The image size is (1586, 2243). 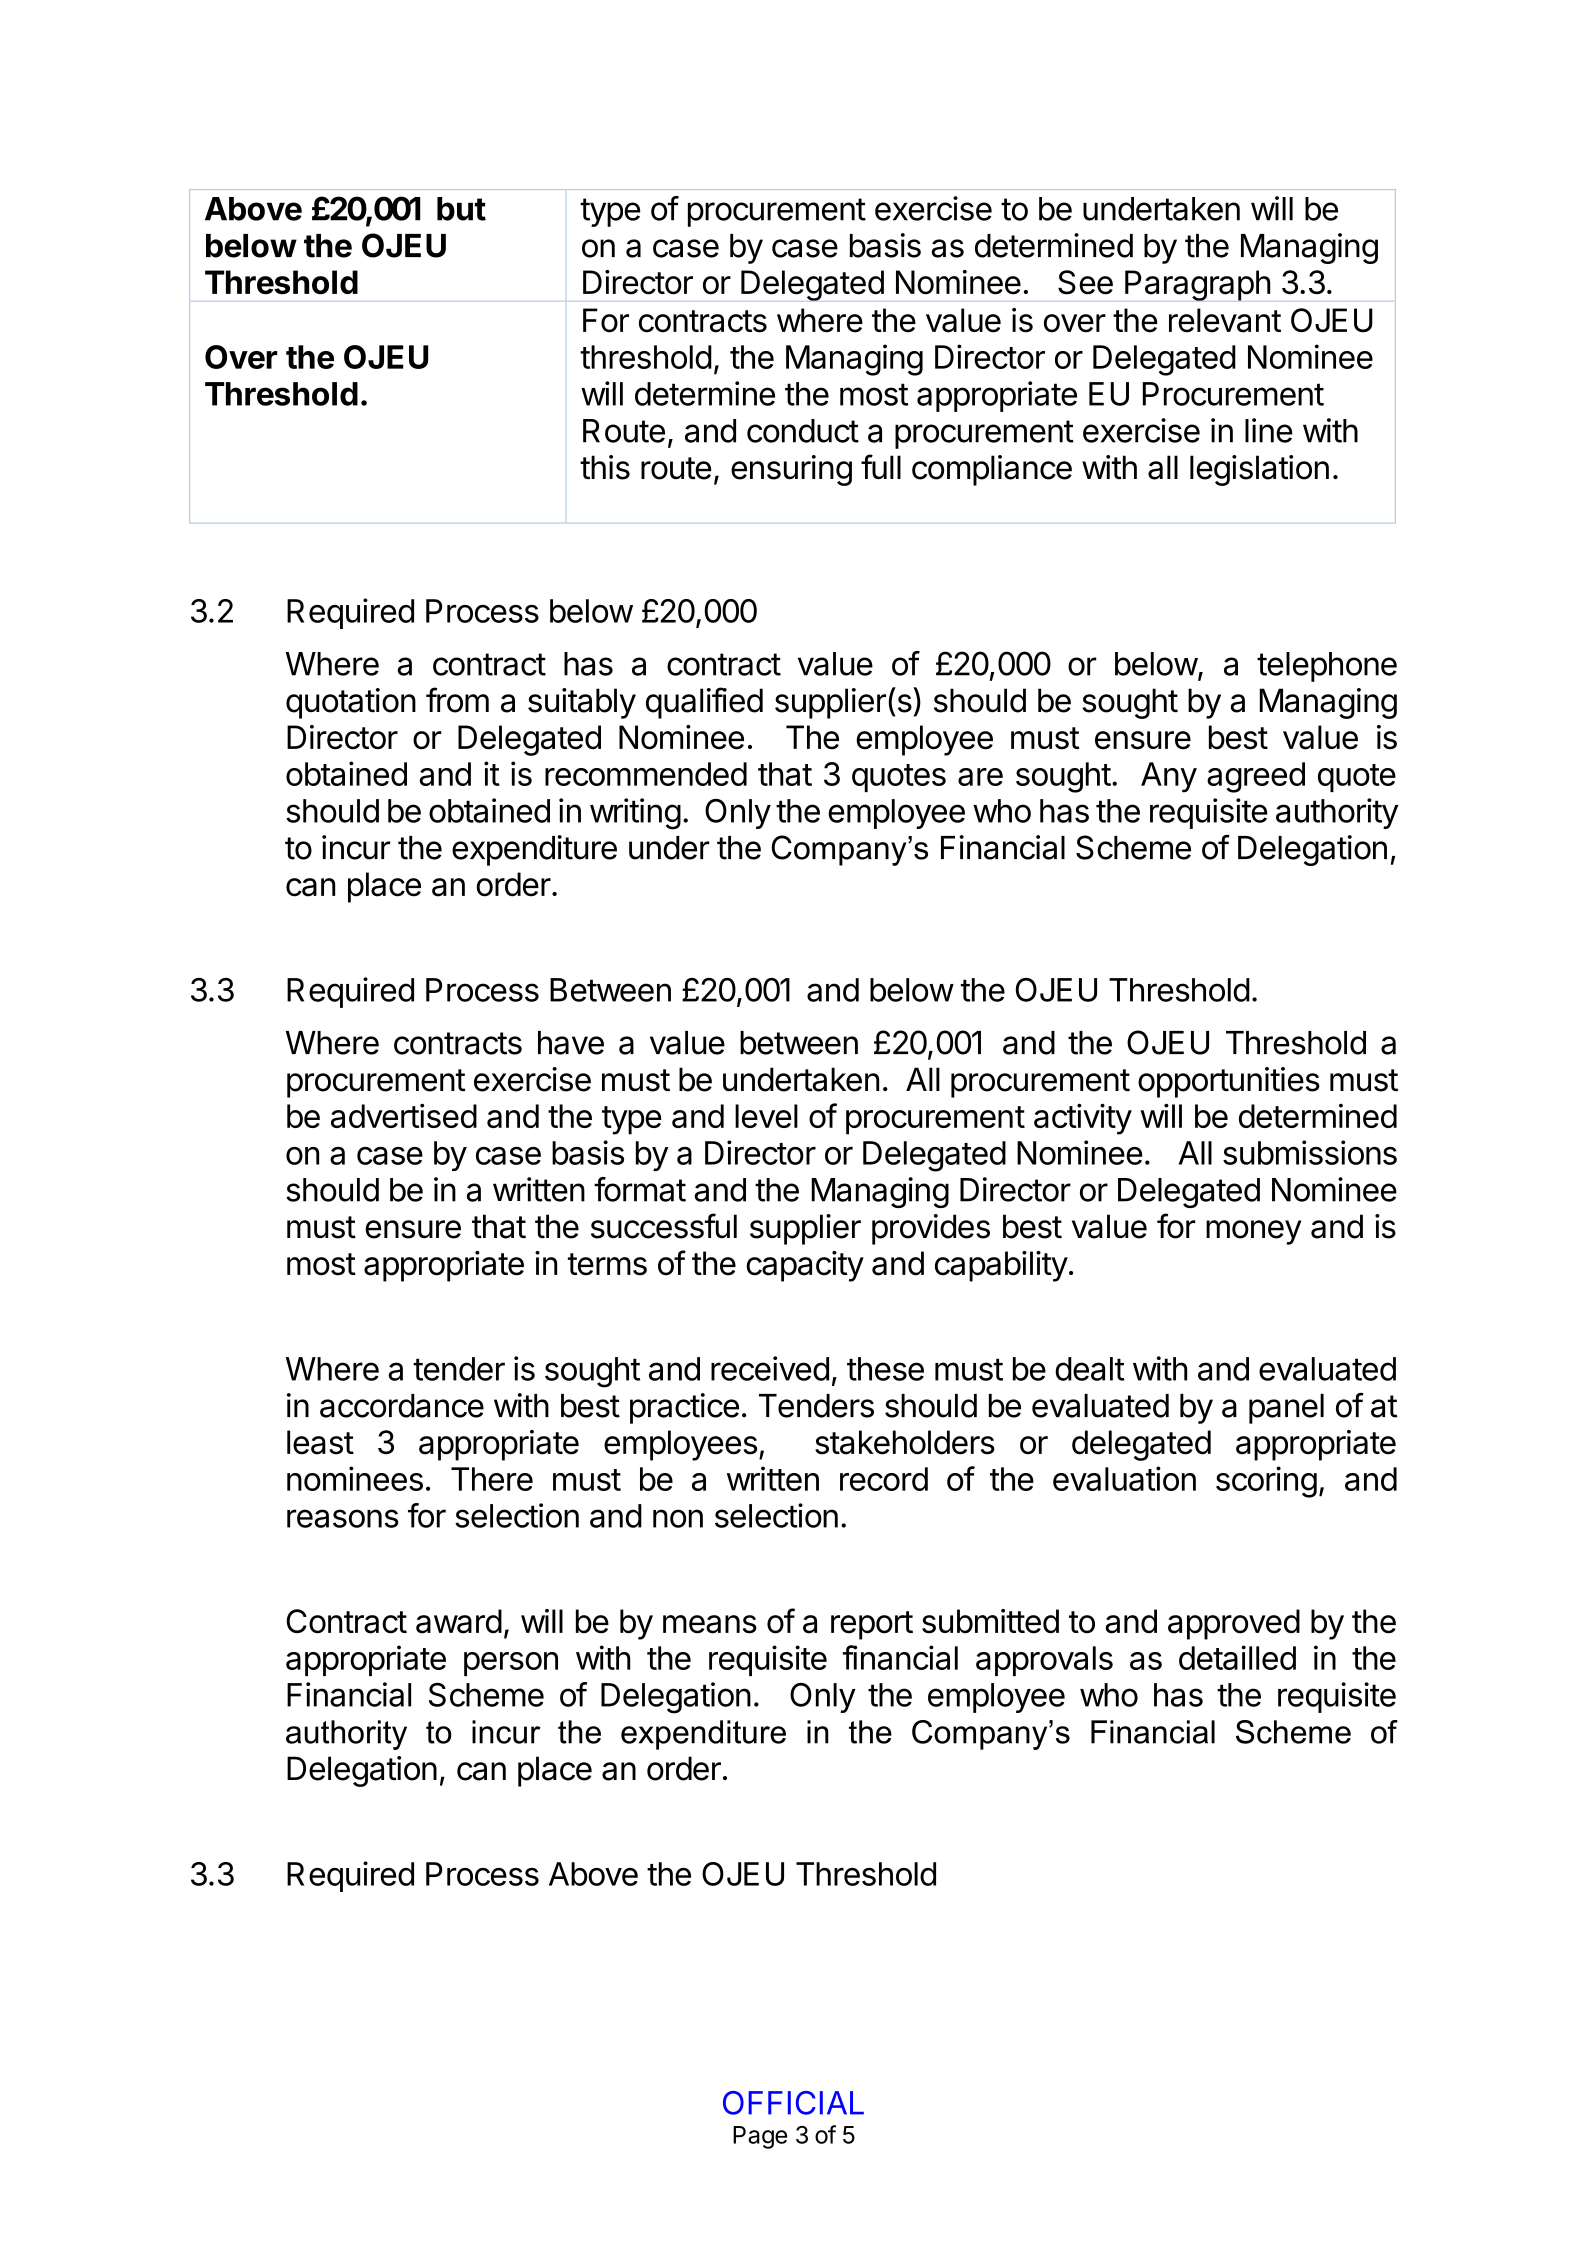 What do you see at coordinates (760, 2137) in the screenshot?
I see `Page` at bounding box center [760, 2137].
